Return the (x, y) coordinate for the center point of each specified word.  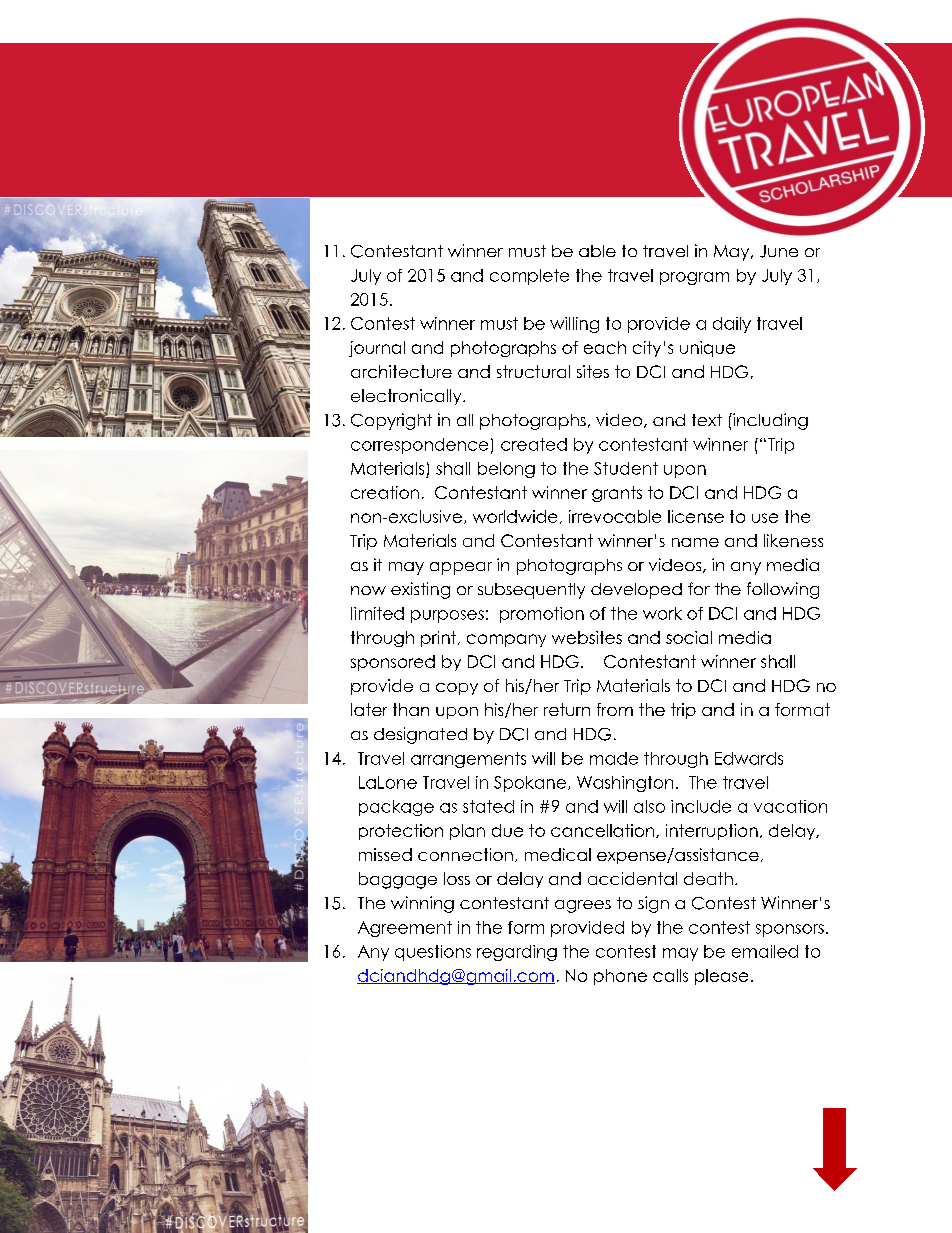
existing (420, 590)
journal (377, 349)
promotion (542, 615)
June (779, 251)
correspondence (419, 446)
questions (433, 953)
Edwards (749, 758)
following (783, 590)
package (396, 808)
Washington (625, 784)
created (534, 444)
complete (529, 277)
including (769, 421)
